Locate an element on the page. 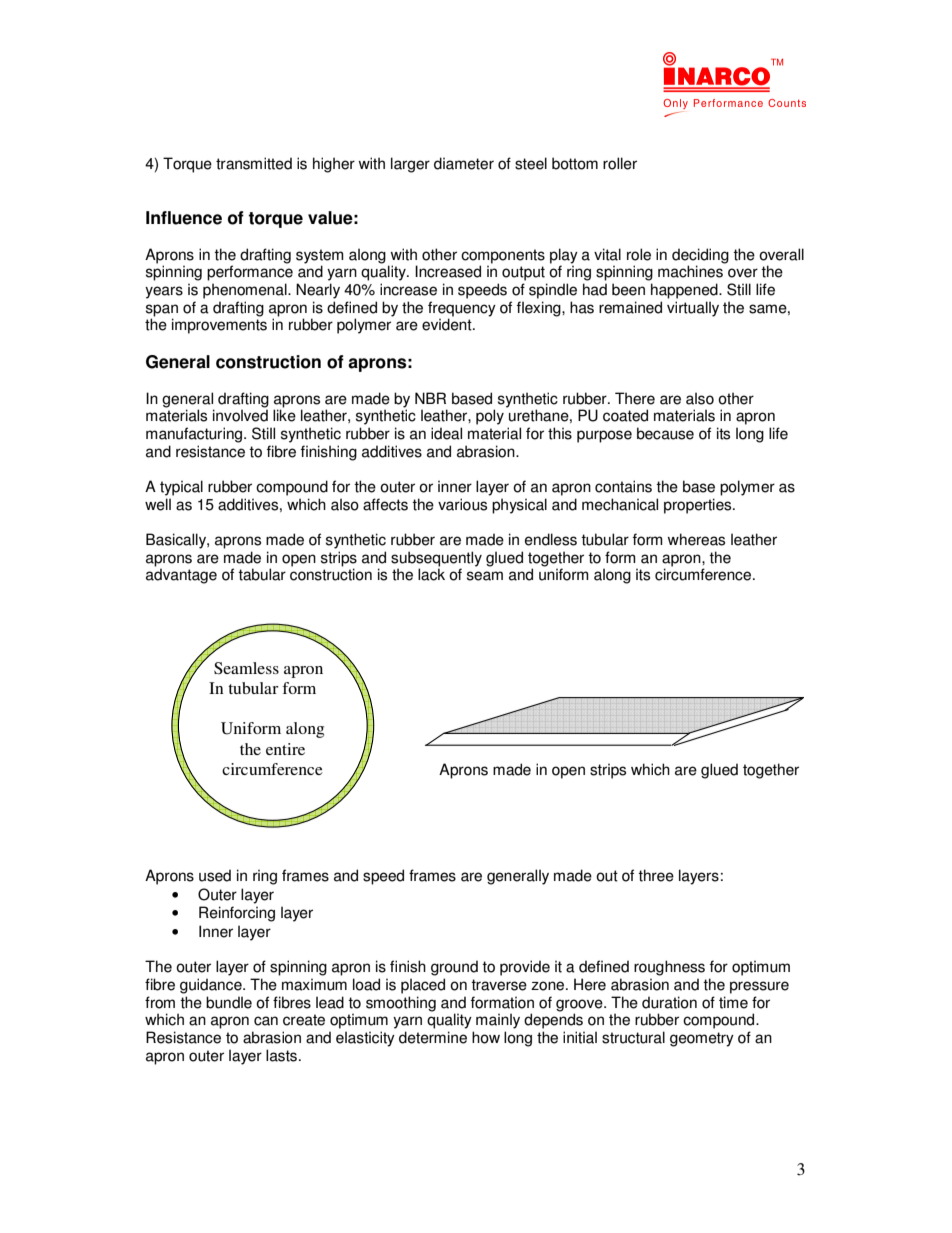 The height and width of the image is (1233, 952). bundle is located at coordinates (229, 1002).
